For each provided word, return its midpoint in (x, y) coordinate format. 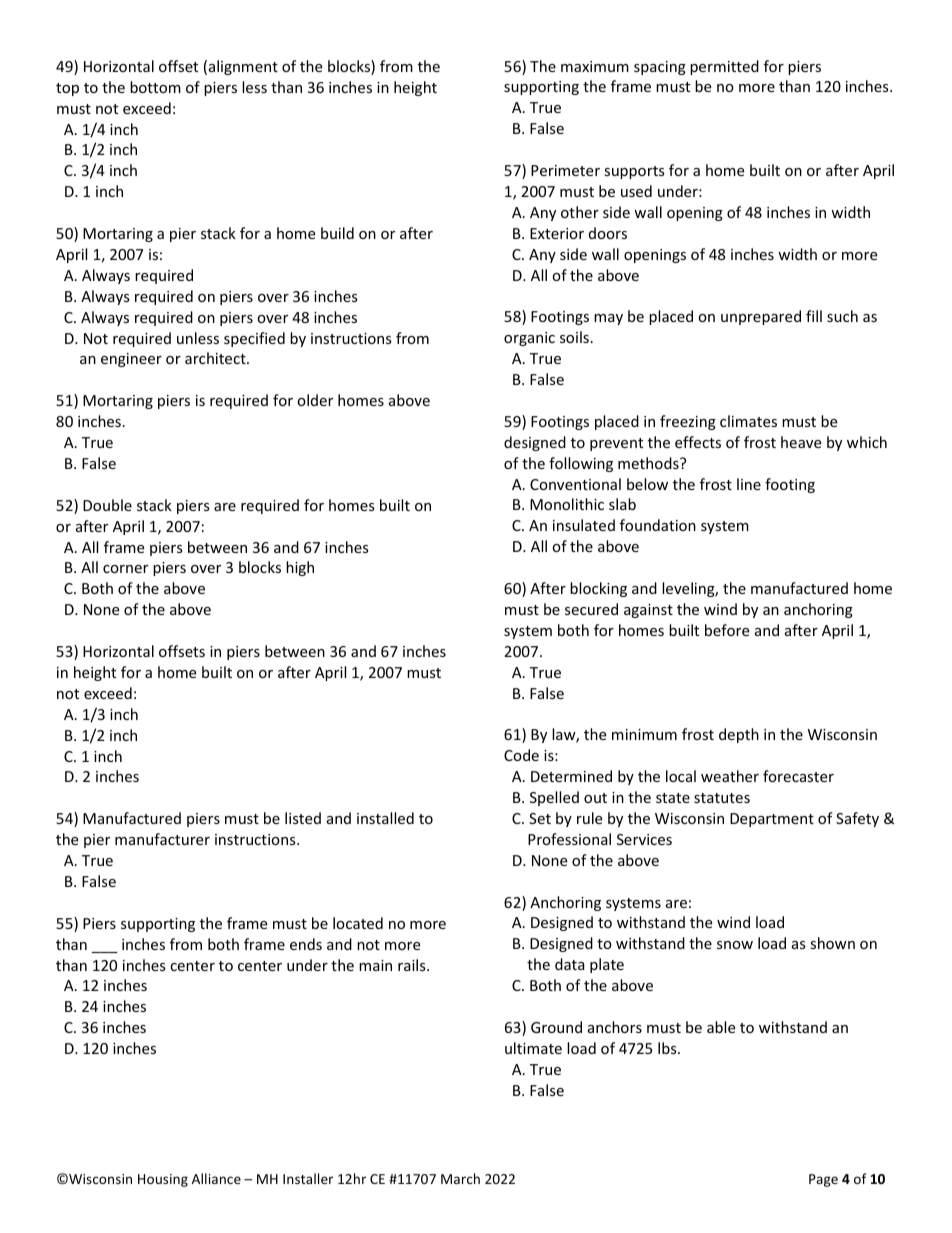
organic (529, 339)
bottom (155, 87)
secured (591, 609)
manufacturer (162, 839)
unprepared (761, 317)
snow (735, 945)
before (727, 630)
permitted (724, 67)
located (358, 923)
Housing (163, 1180)
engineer (131, 360)
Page (823, 1180)
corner (125, 569)
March (460, 1178)
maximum (595, 66)
